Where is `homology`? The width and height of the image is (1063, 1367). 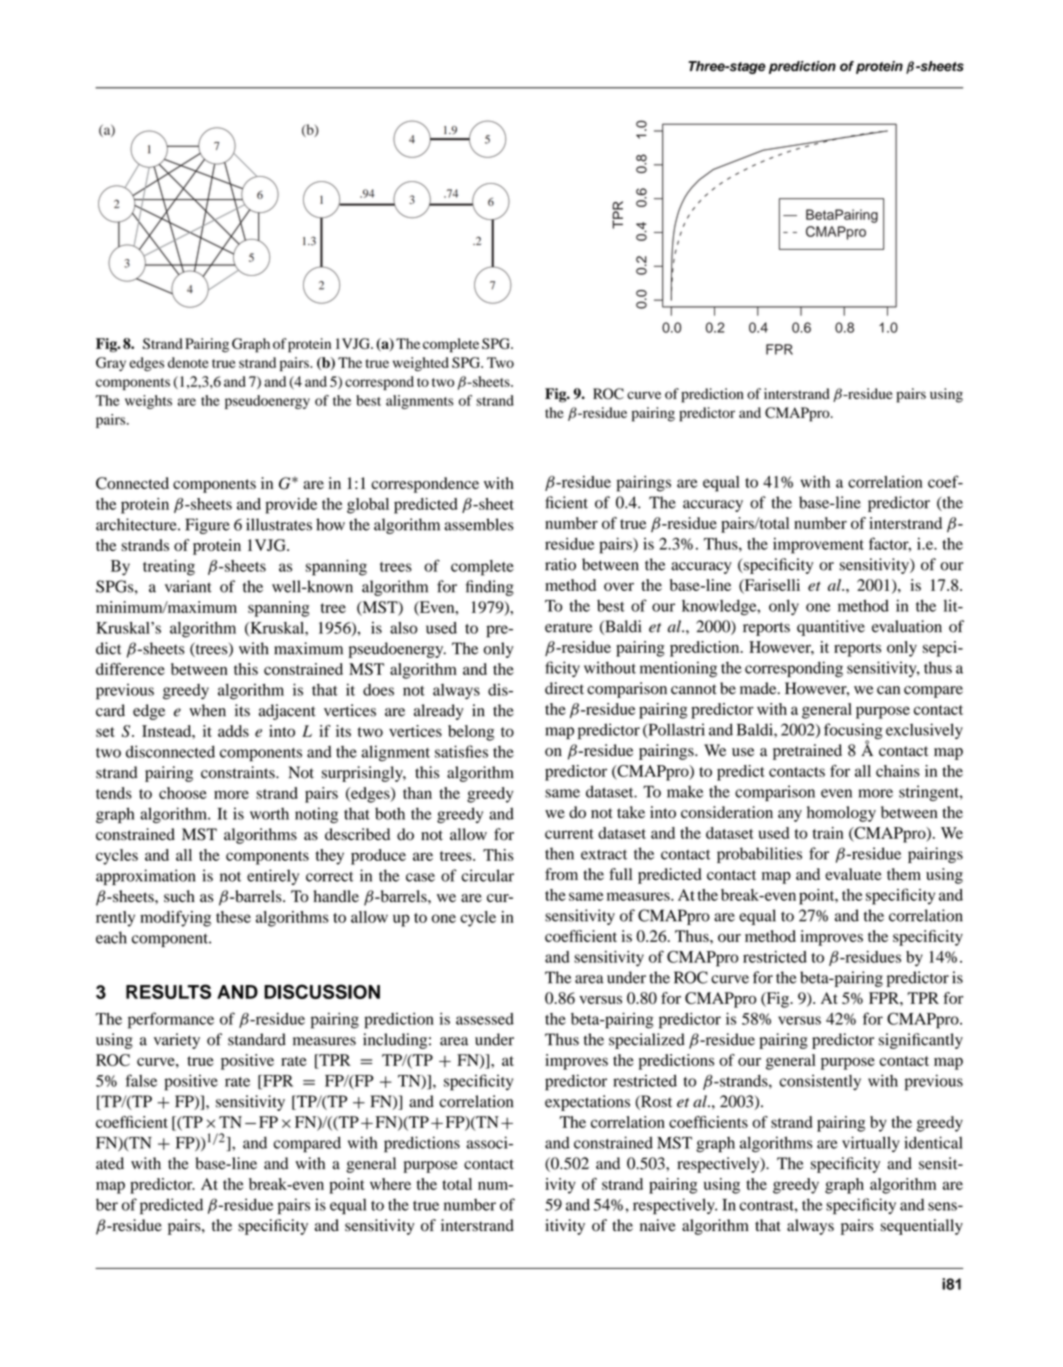
homology is located at coordinates (841, 814).
